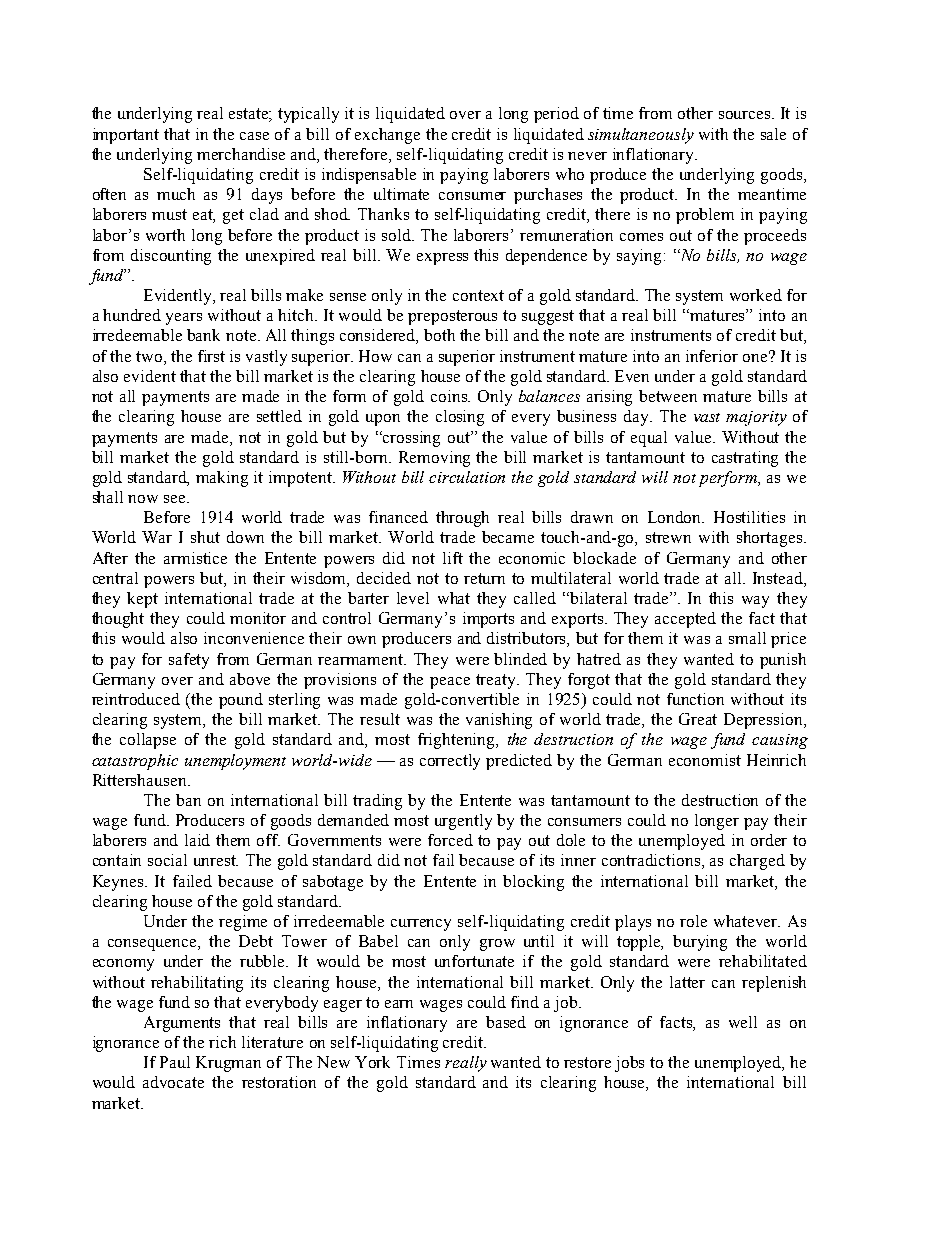  What do you see at coordinates (746, 115) in the document?
I see `sources` at bounding box center [746, 115].
